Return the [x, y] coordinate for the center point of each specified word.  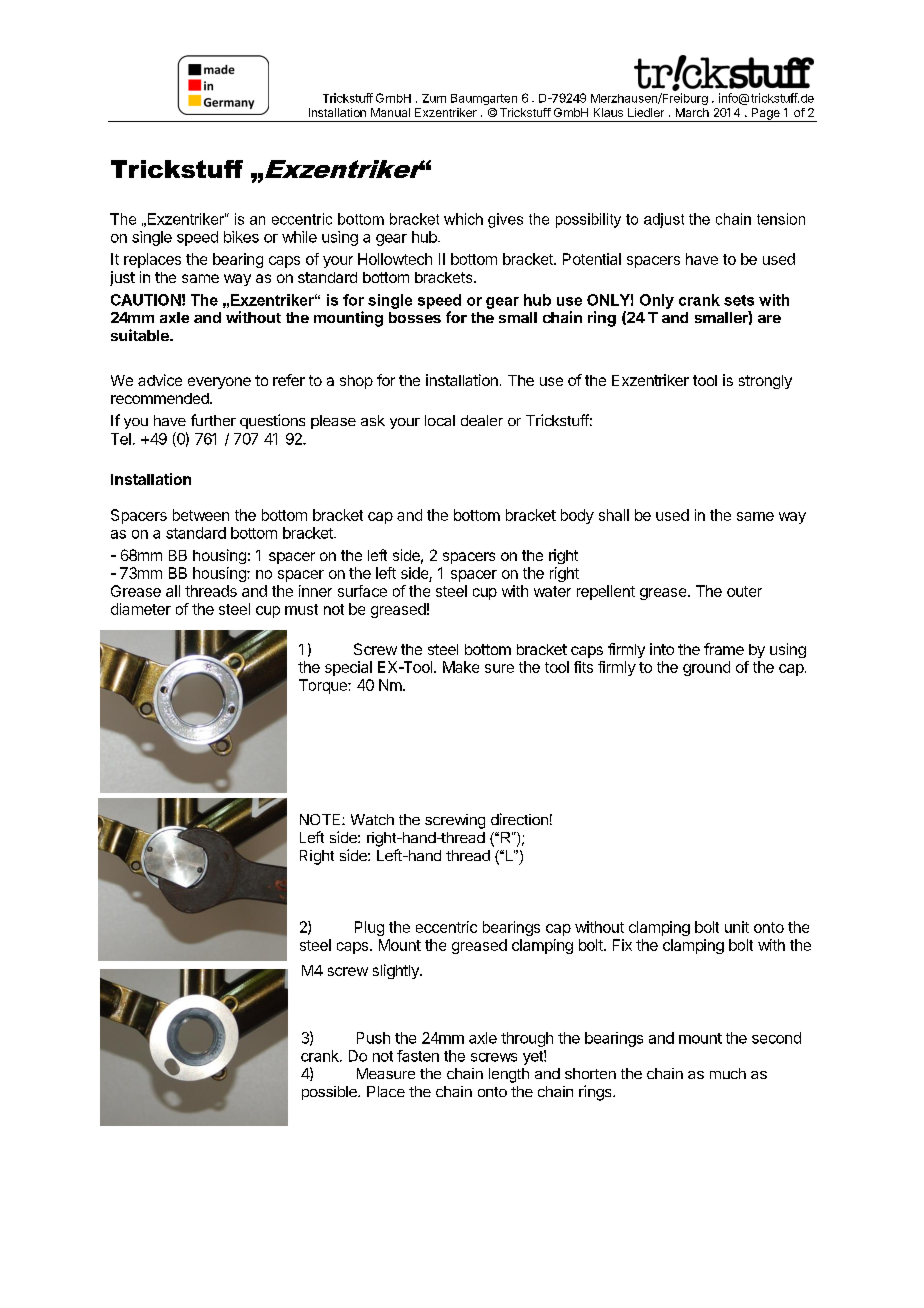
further [213, 420]
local [440, 420]
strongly [765, 382]
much [728, 1073]
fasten [418, 1056]
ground [706, 668]
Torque [324, 686]
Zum [434, 98]
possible [330, 1093]
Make [461, 667]
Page [765, 115]
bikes [241, 237]
